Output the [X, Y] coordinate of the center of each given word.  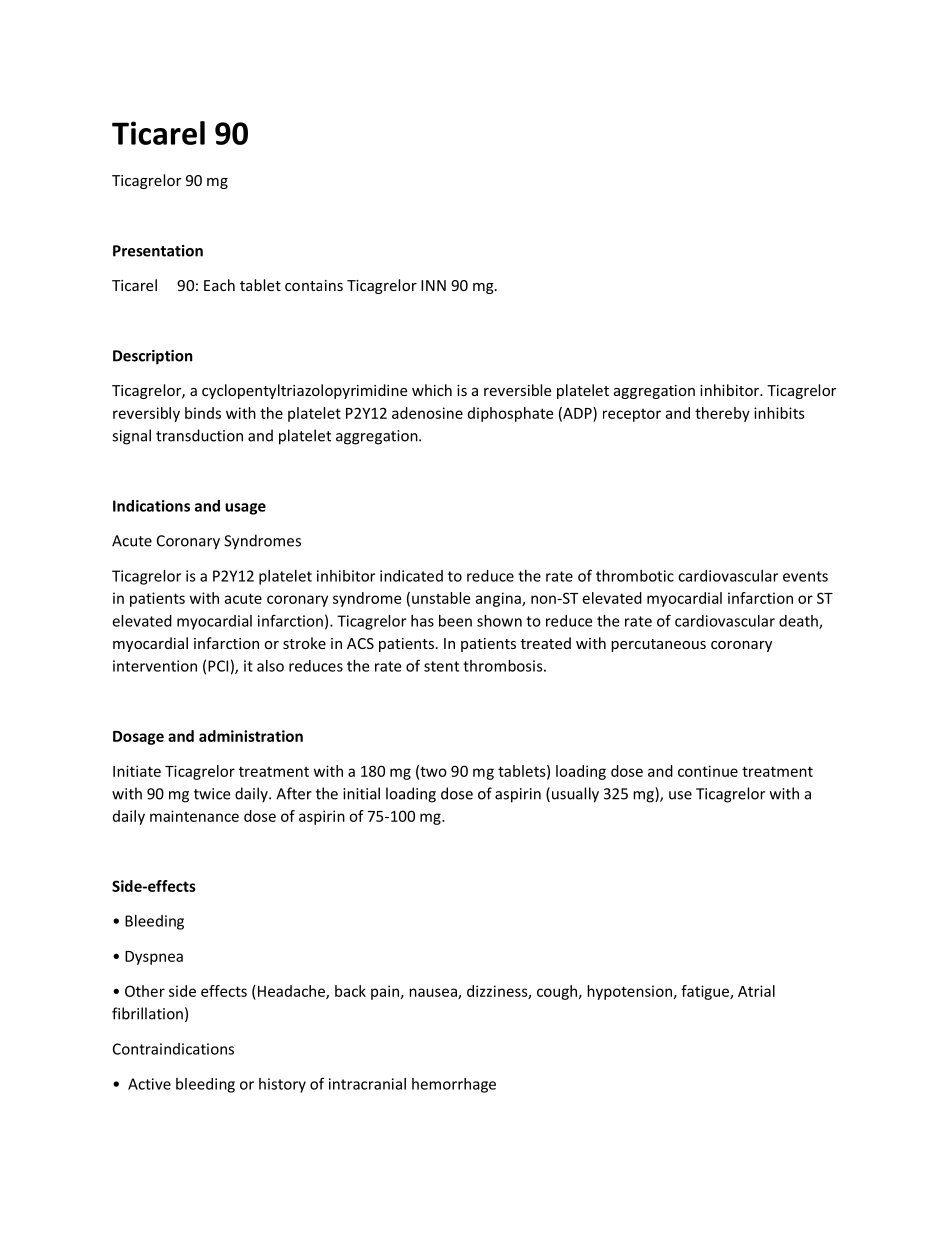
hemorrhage [454, 1085]
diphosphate [510, 414]
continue [708, 771]
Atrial [756, 991]
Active [149, 1084]
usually [575, 795]
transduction [199, 435]
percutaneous [658, 645]
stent [441, 666]
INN [433, 285]
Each [219, 285]
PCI [218, 666]
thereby [722, 414]
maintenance [194, 816]
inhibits [779, 413]
